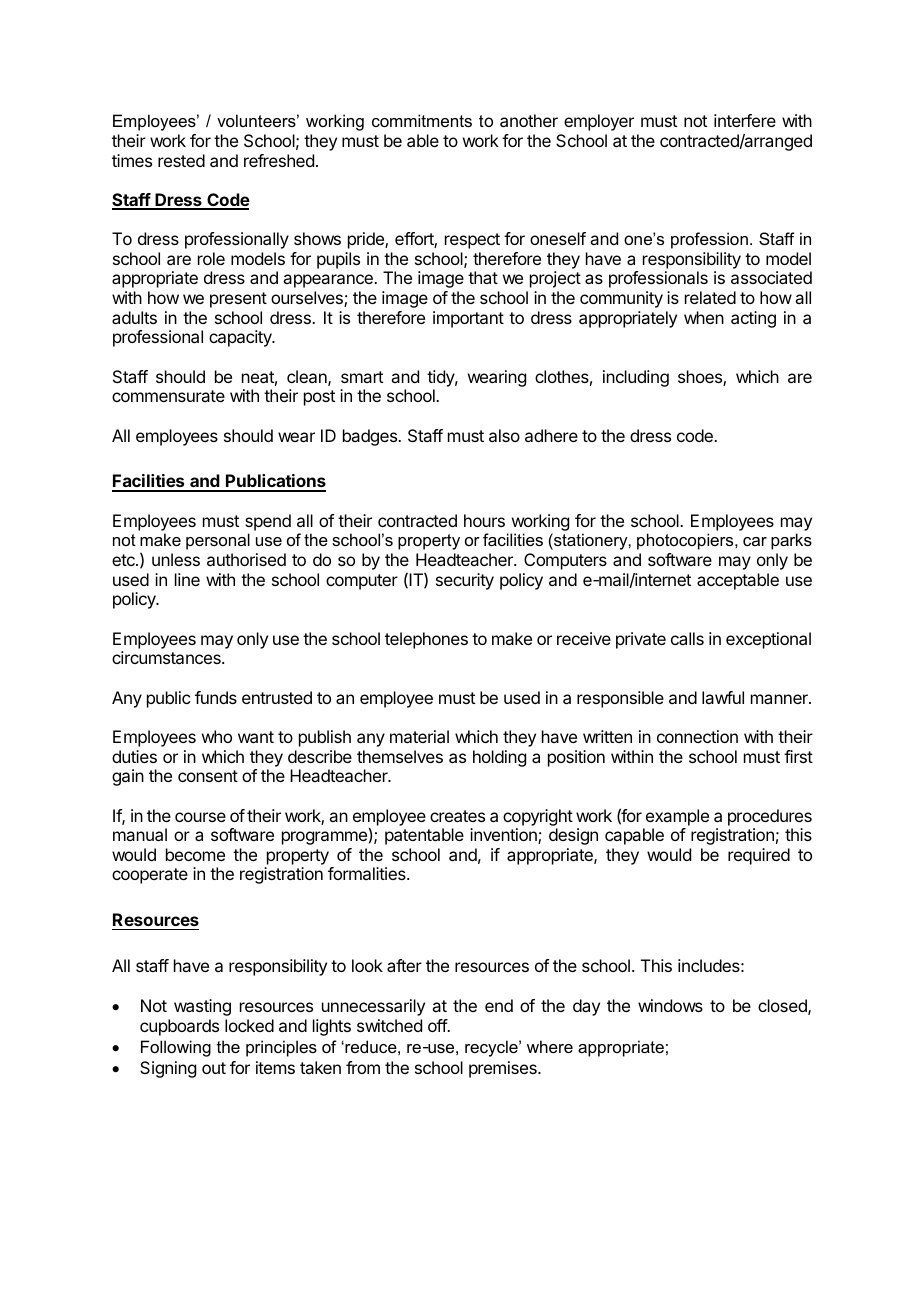  What do you see at coordinates (745, 120) in the screenshot?
I see `interfere` at bounding box center [745, 120].
